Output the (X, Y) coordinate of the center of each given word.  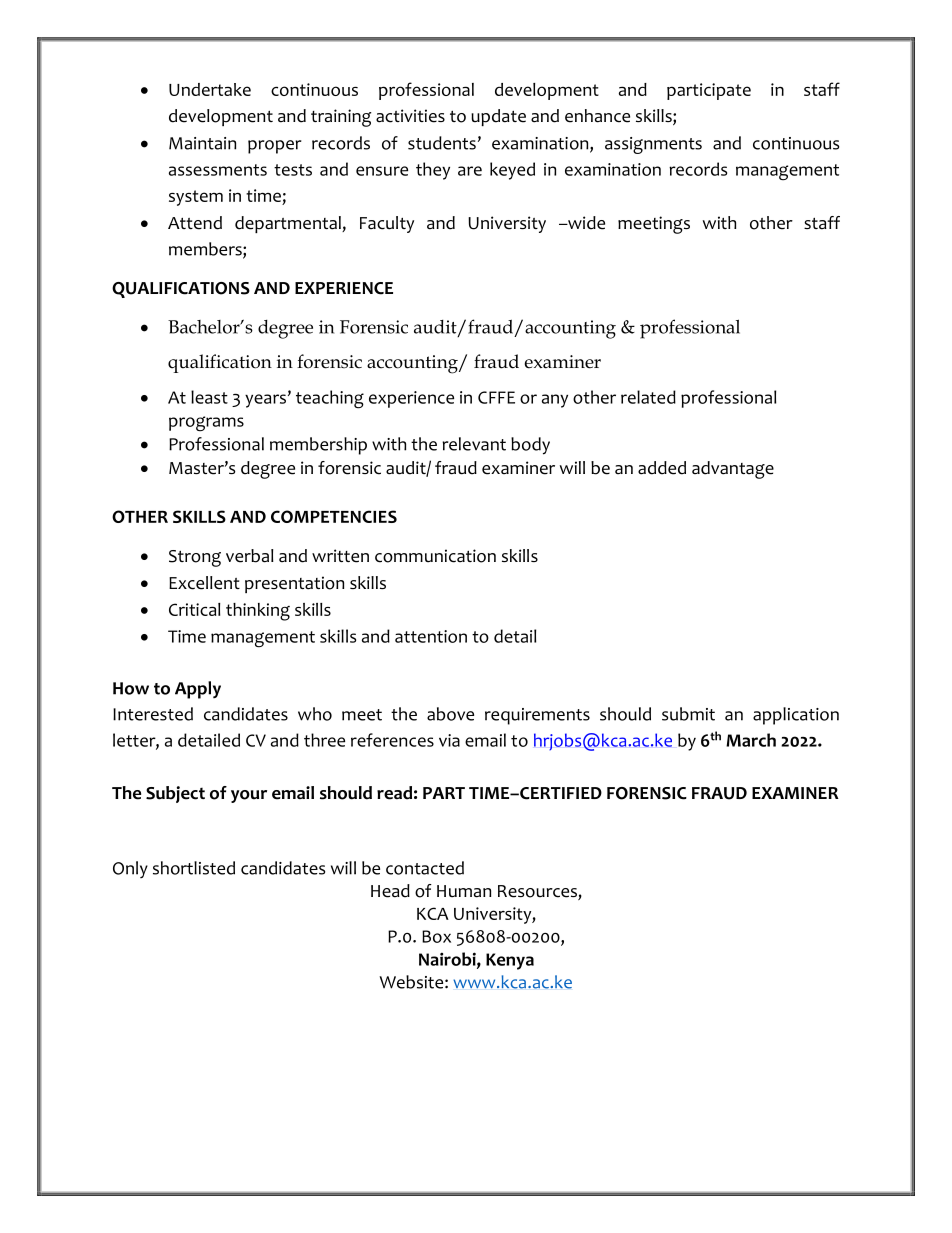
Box (436, 936)
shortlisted (194, 868)
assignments (653, 145)
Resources (538, 892)
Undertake (210, 89)
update (498, 117)
